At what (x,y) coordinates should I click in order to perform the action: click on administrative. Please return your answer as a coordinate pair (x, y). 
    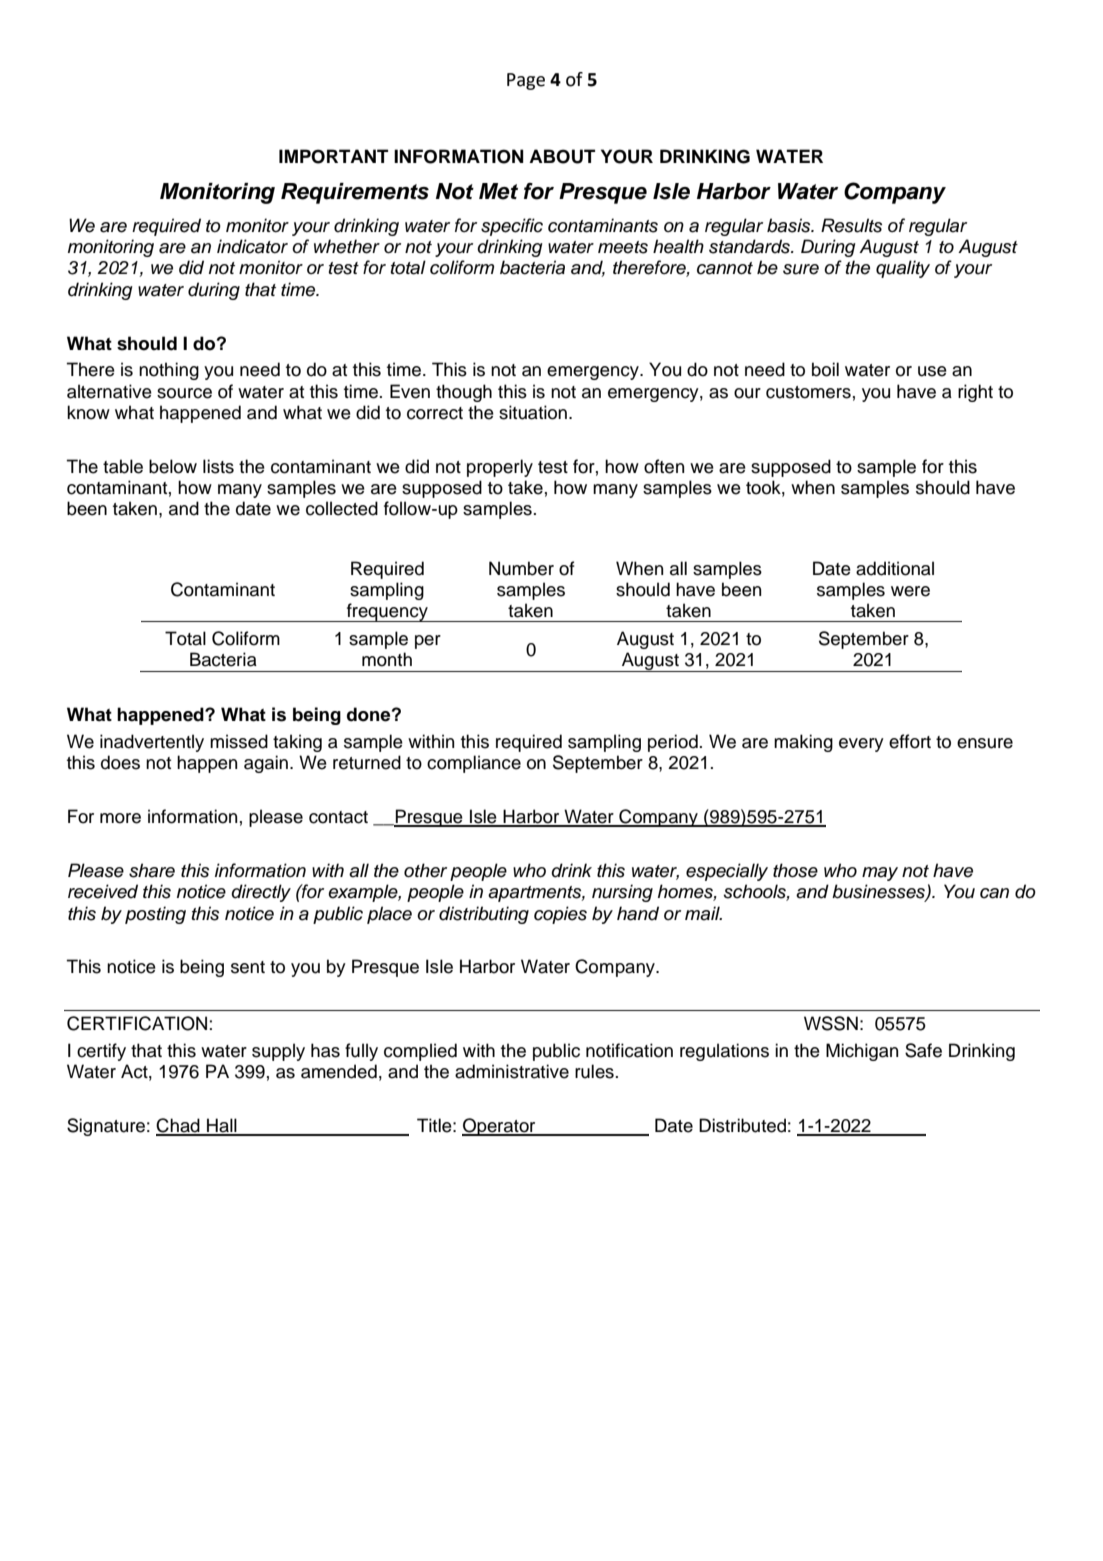
    Looking at the image, I should click on (512, 1071).
